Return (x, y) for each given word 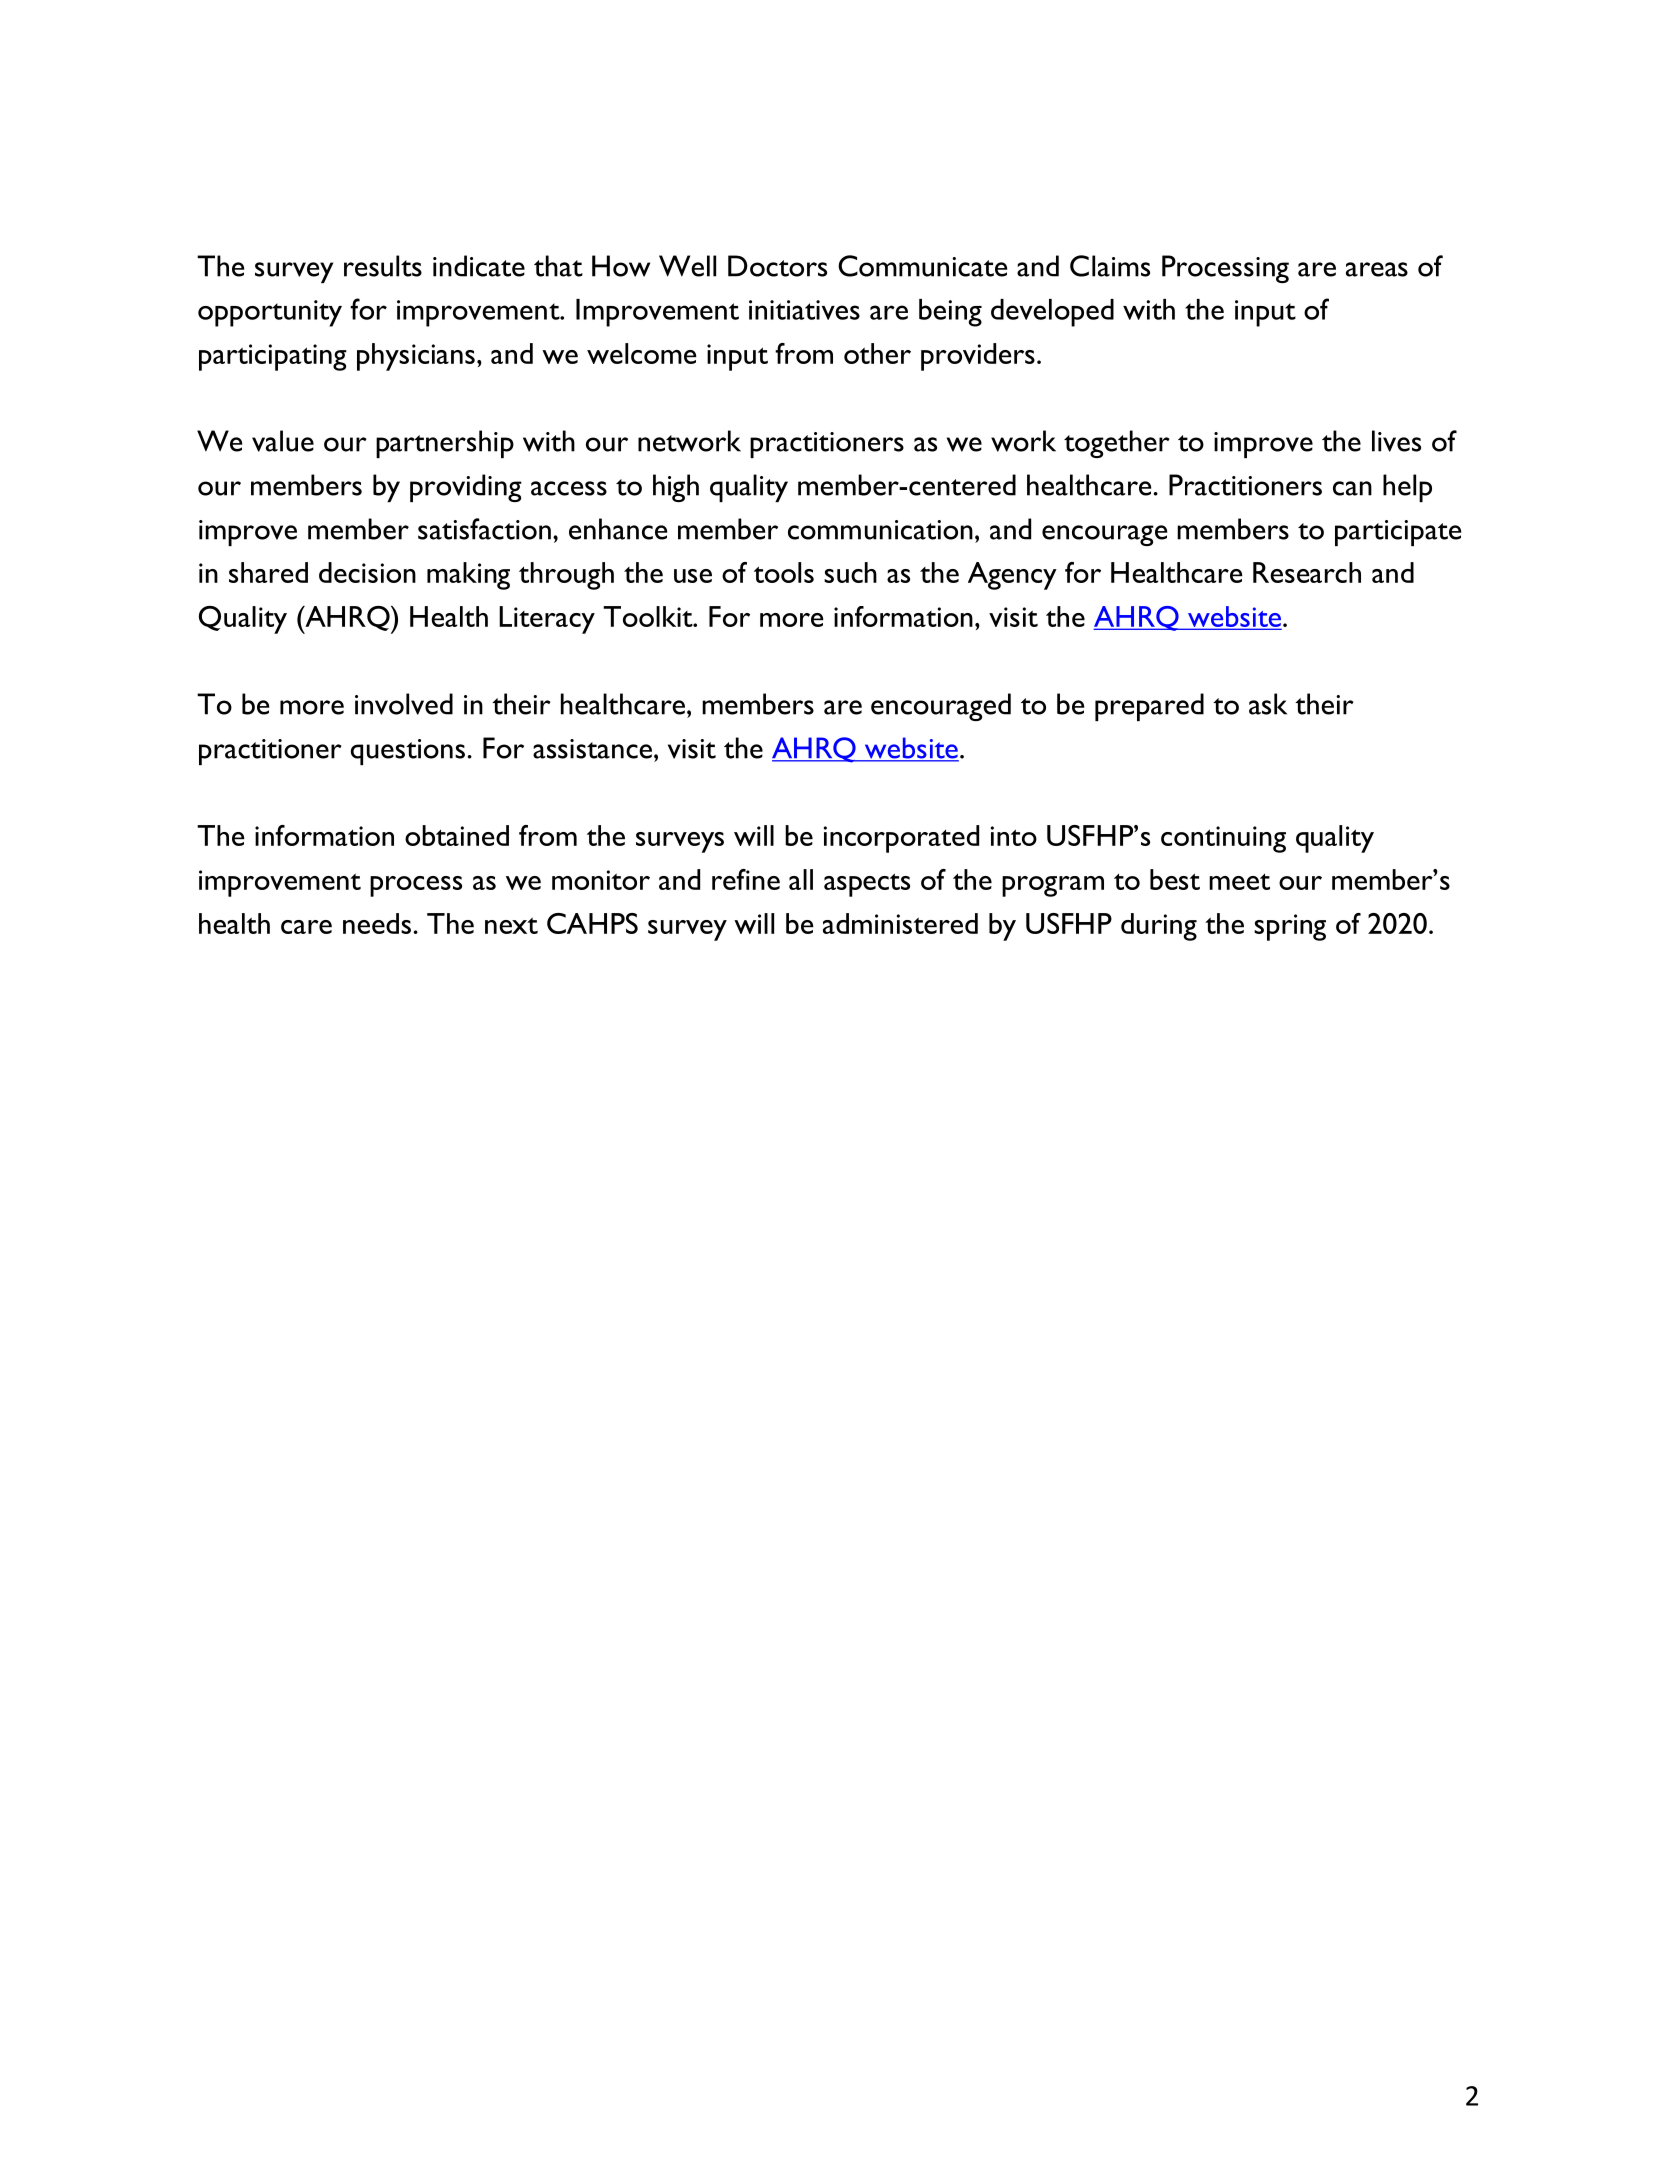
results (383, 266)
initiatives (804, 310)
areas (1377, 269)
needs (377, 923)
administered (900, 923)
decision (367, 572)
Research (1307, 572)
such (850, 572)
